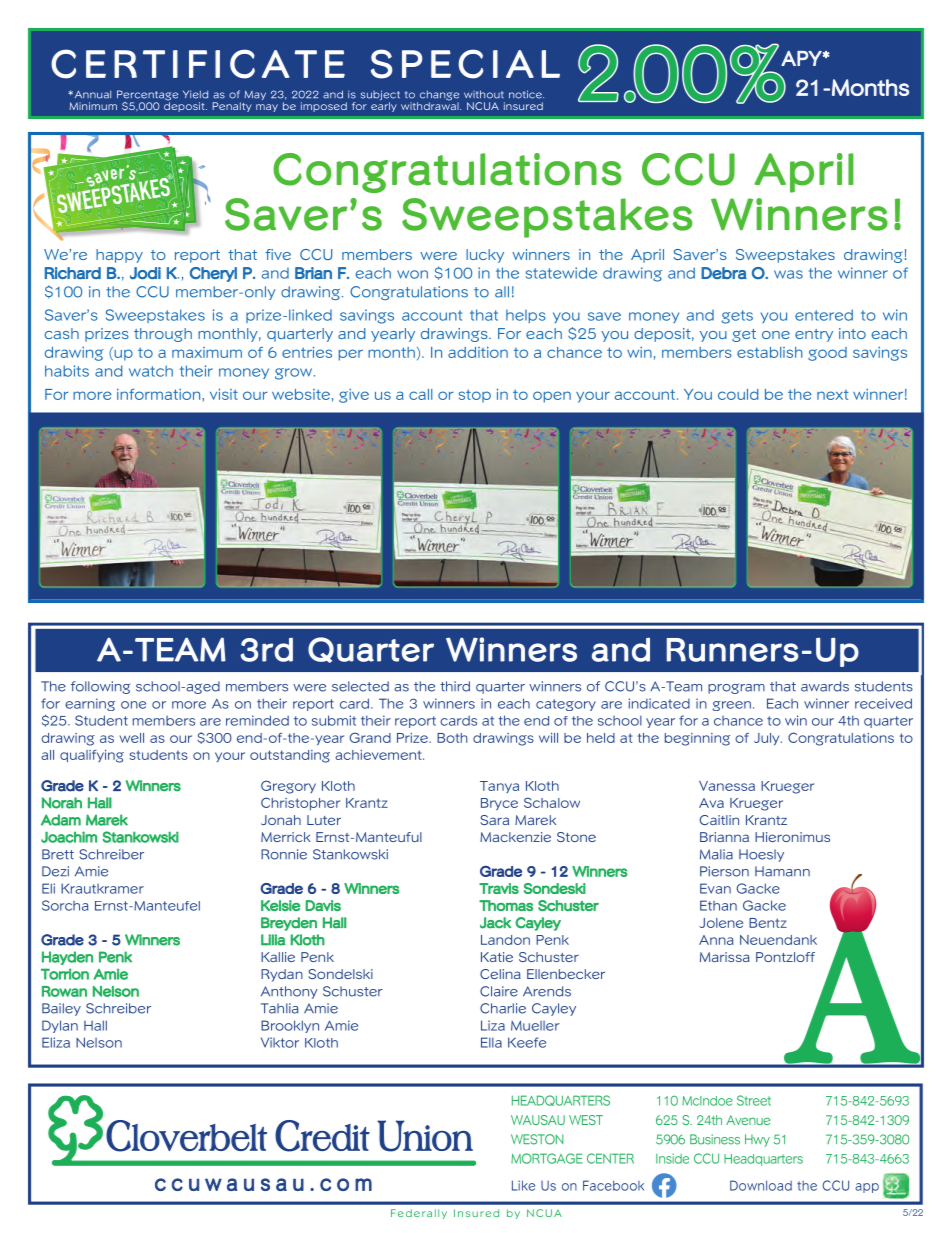 The width and height of the screenshot is (952, 1233). What do you see at coordinates (523, 1185) in the screenshot?
I see `Like` at bounding box center [523, 1185].
